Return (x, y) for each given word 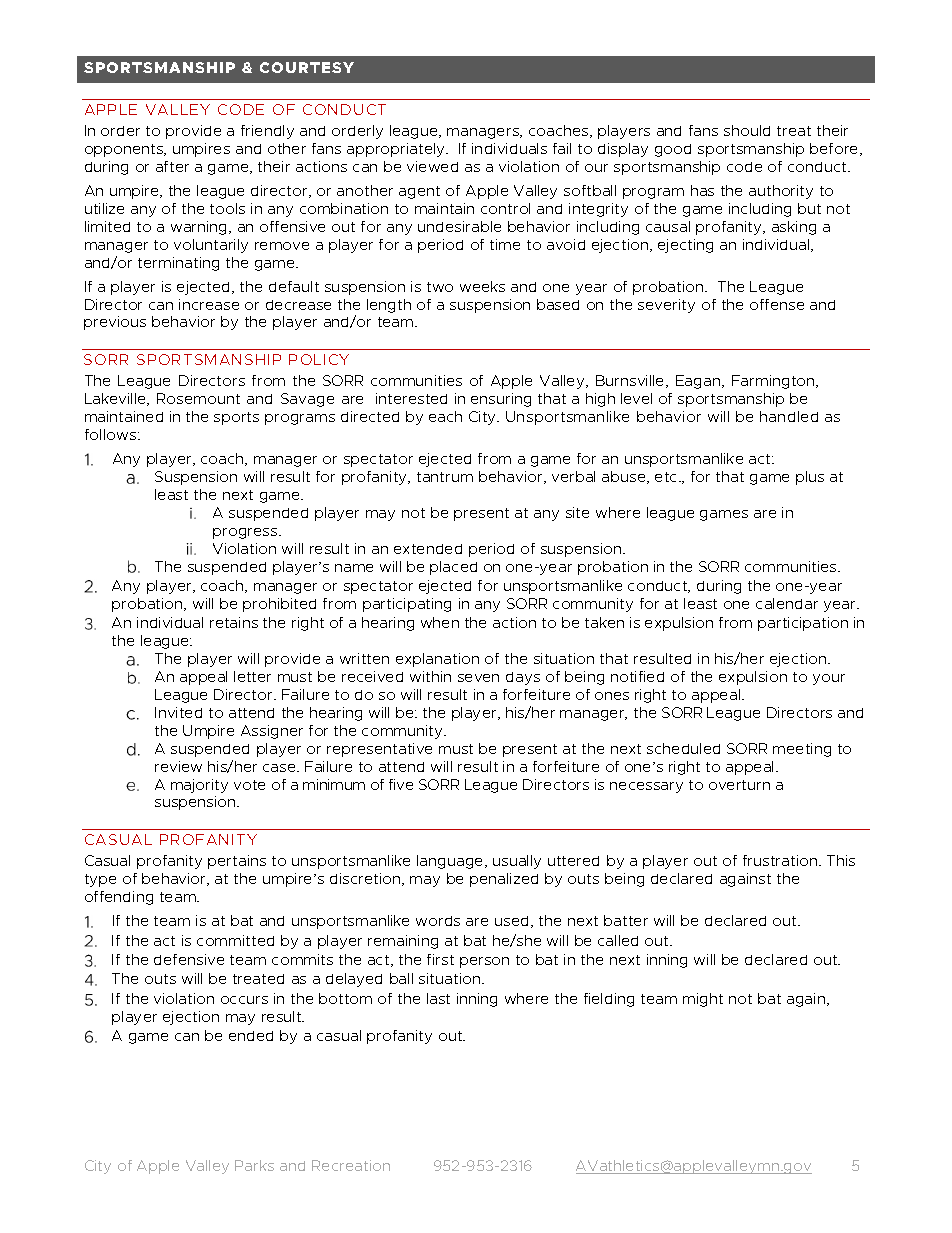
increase (209, 304)
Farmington (774, 382)
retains (234, 622)
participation (803, 624)
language (451, 862)
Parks (254, 1165)
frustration (781, 860)
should (747, 130)
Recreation (351, 1165)
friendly (267, 132)
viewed (432, 166)
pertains (237, 862)
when (440, 622)
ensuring (501, 400)
